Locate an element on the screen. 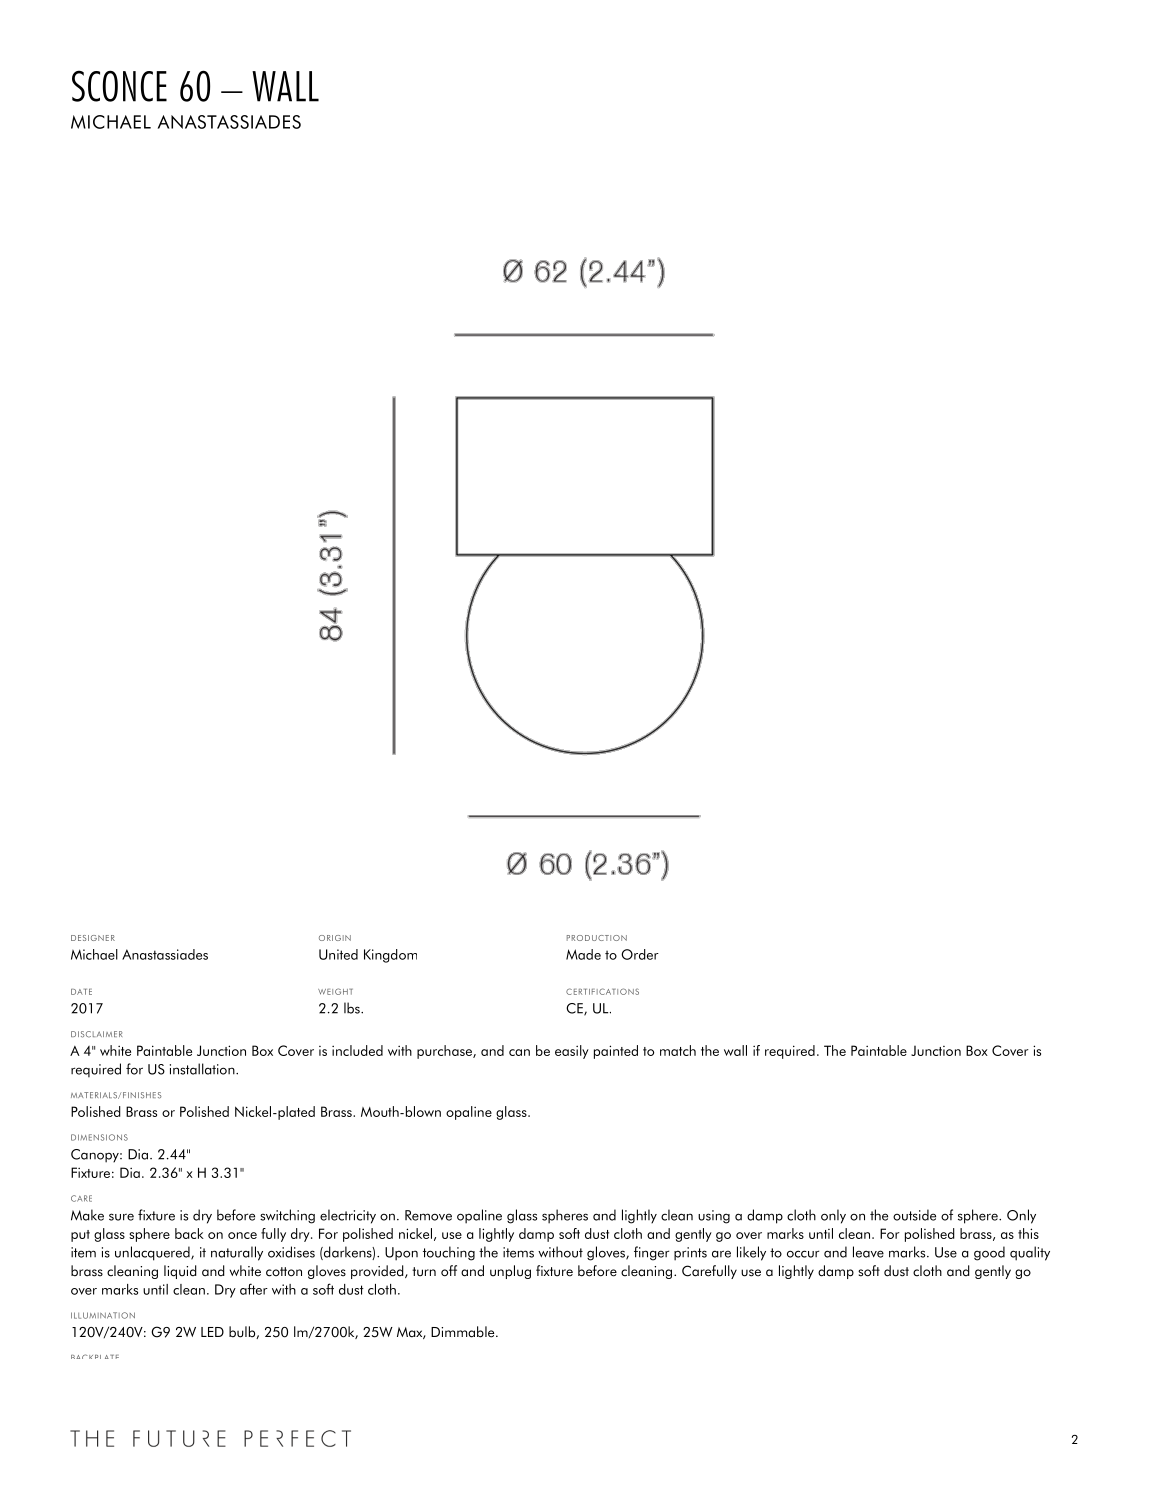 This screenshot has height=1487, width=1149. Made is located at coordinates (583, 954).
